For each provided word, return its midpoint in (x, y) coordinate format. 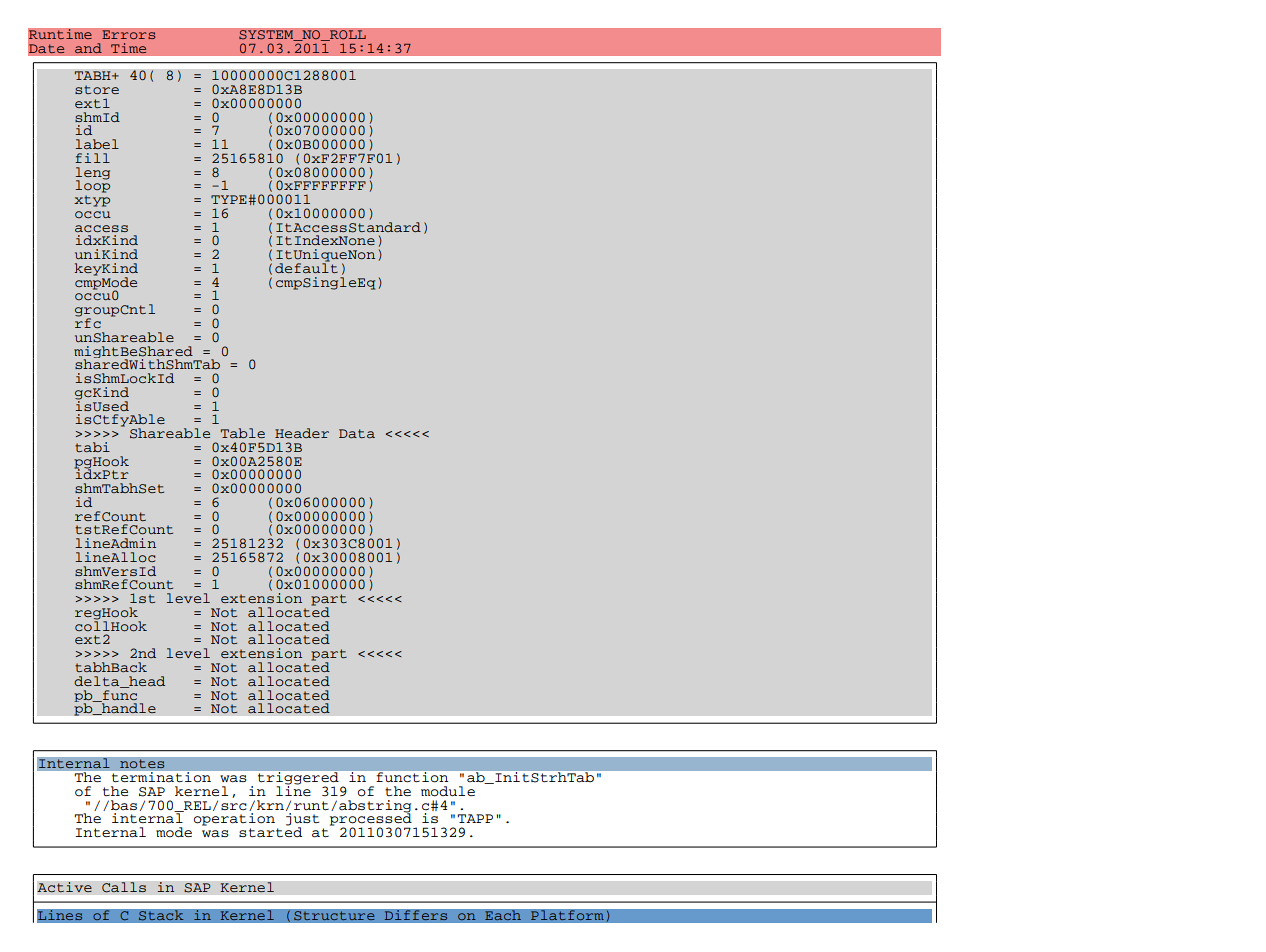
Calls (124, 887)
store (97, 89)
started (270, 831)
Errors (129, 35)
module (448, 791)
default (306, 267)
